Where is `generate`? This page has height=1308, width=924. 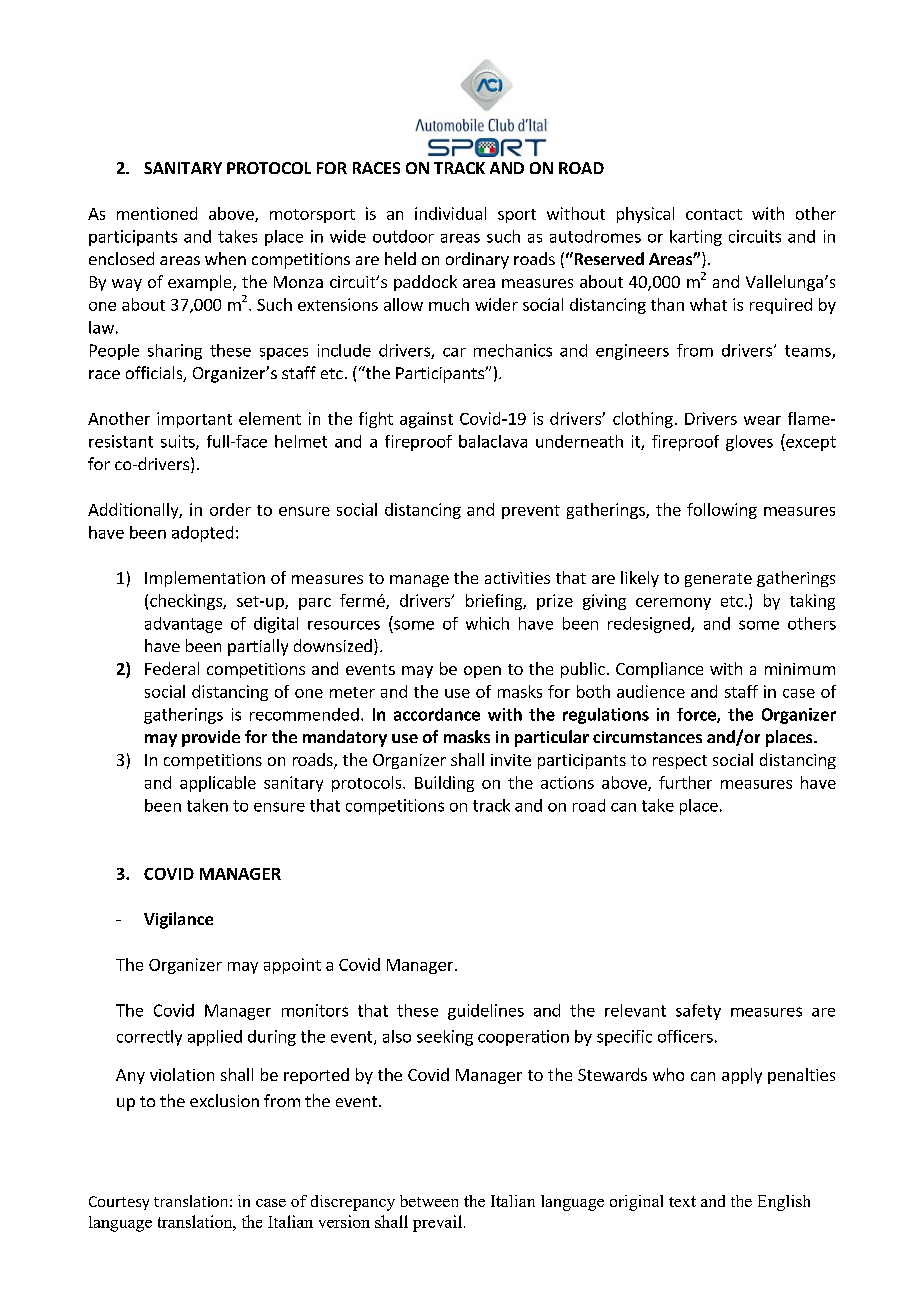
generate is located at coordinates (718, 580).
